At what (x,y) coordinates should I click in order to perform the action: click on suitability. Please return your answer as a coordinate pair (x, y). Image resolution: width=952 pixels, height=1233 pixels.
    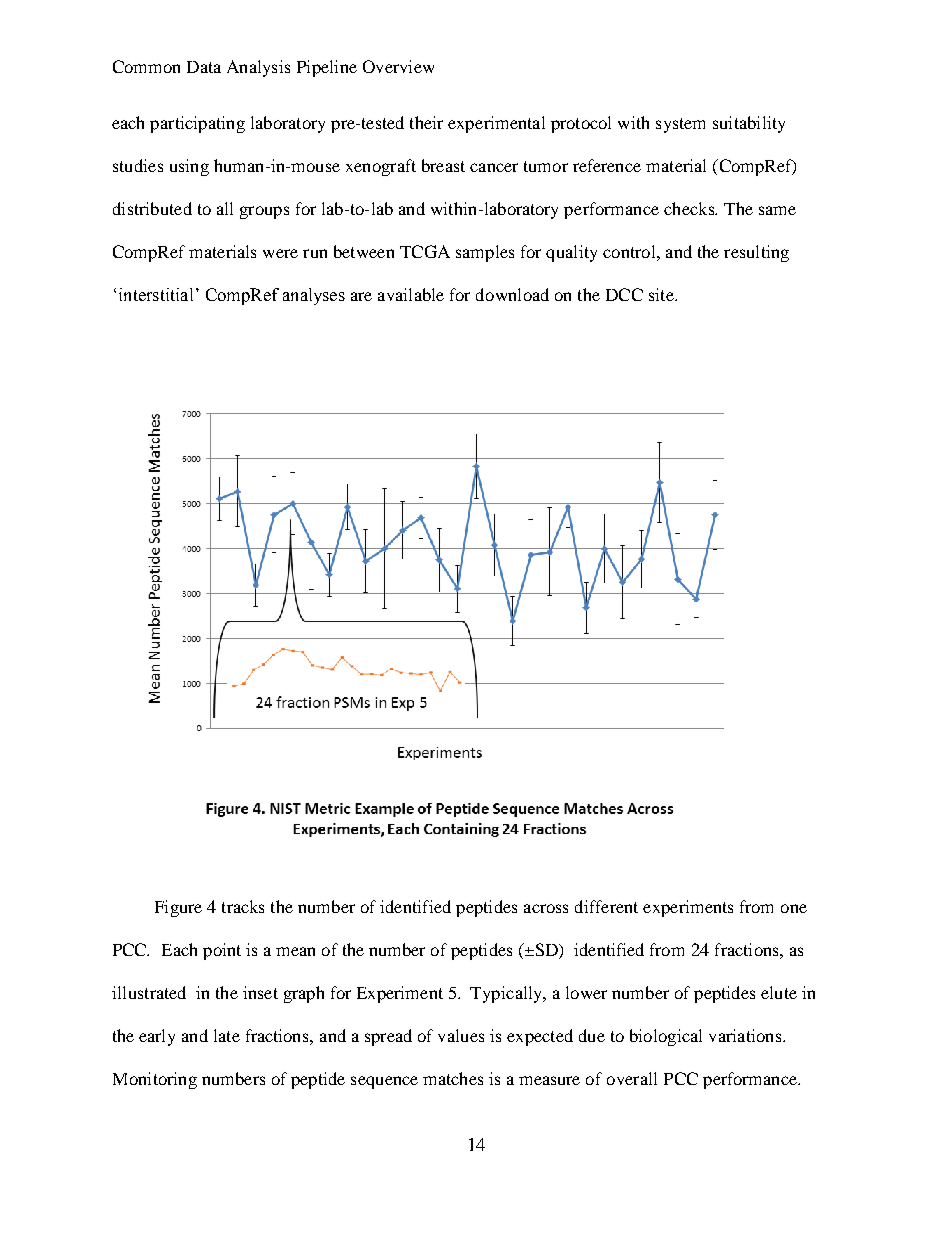
    Looking at the image, I should click on (749, 124).
